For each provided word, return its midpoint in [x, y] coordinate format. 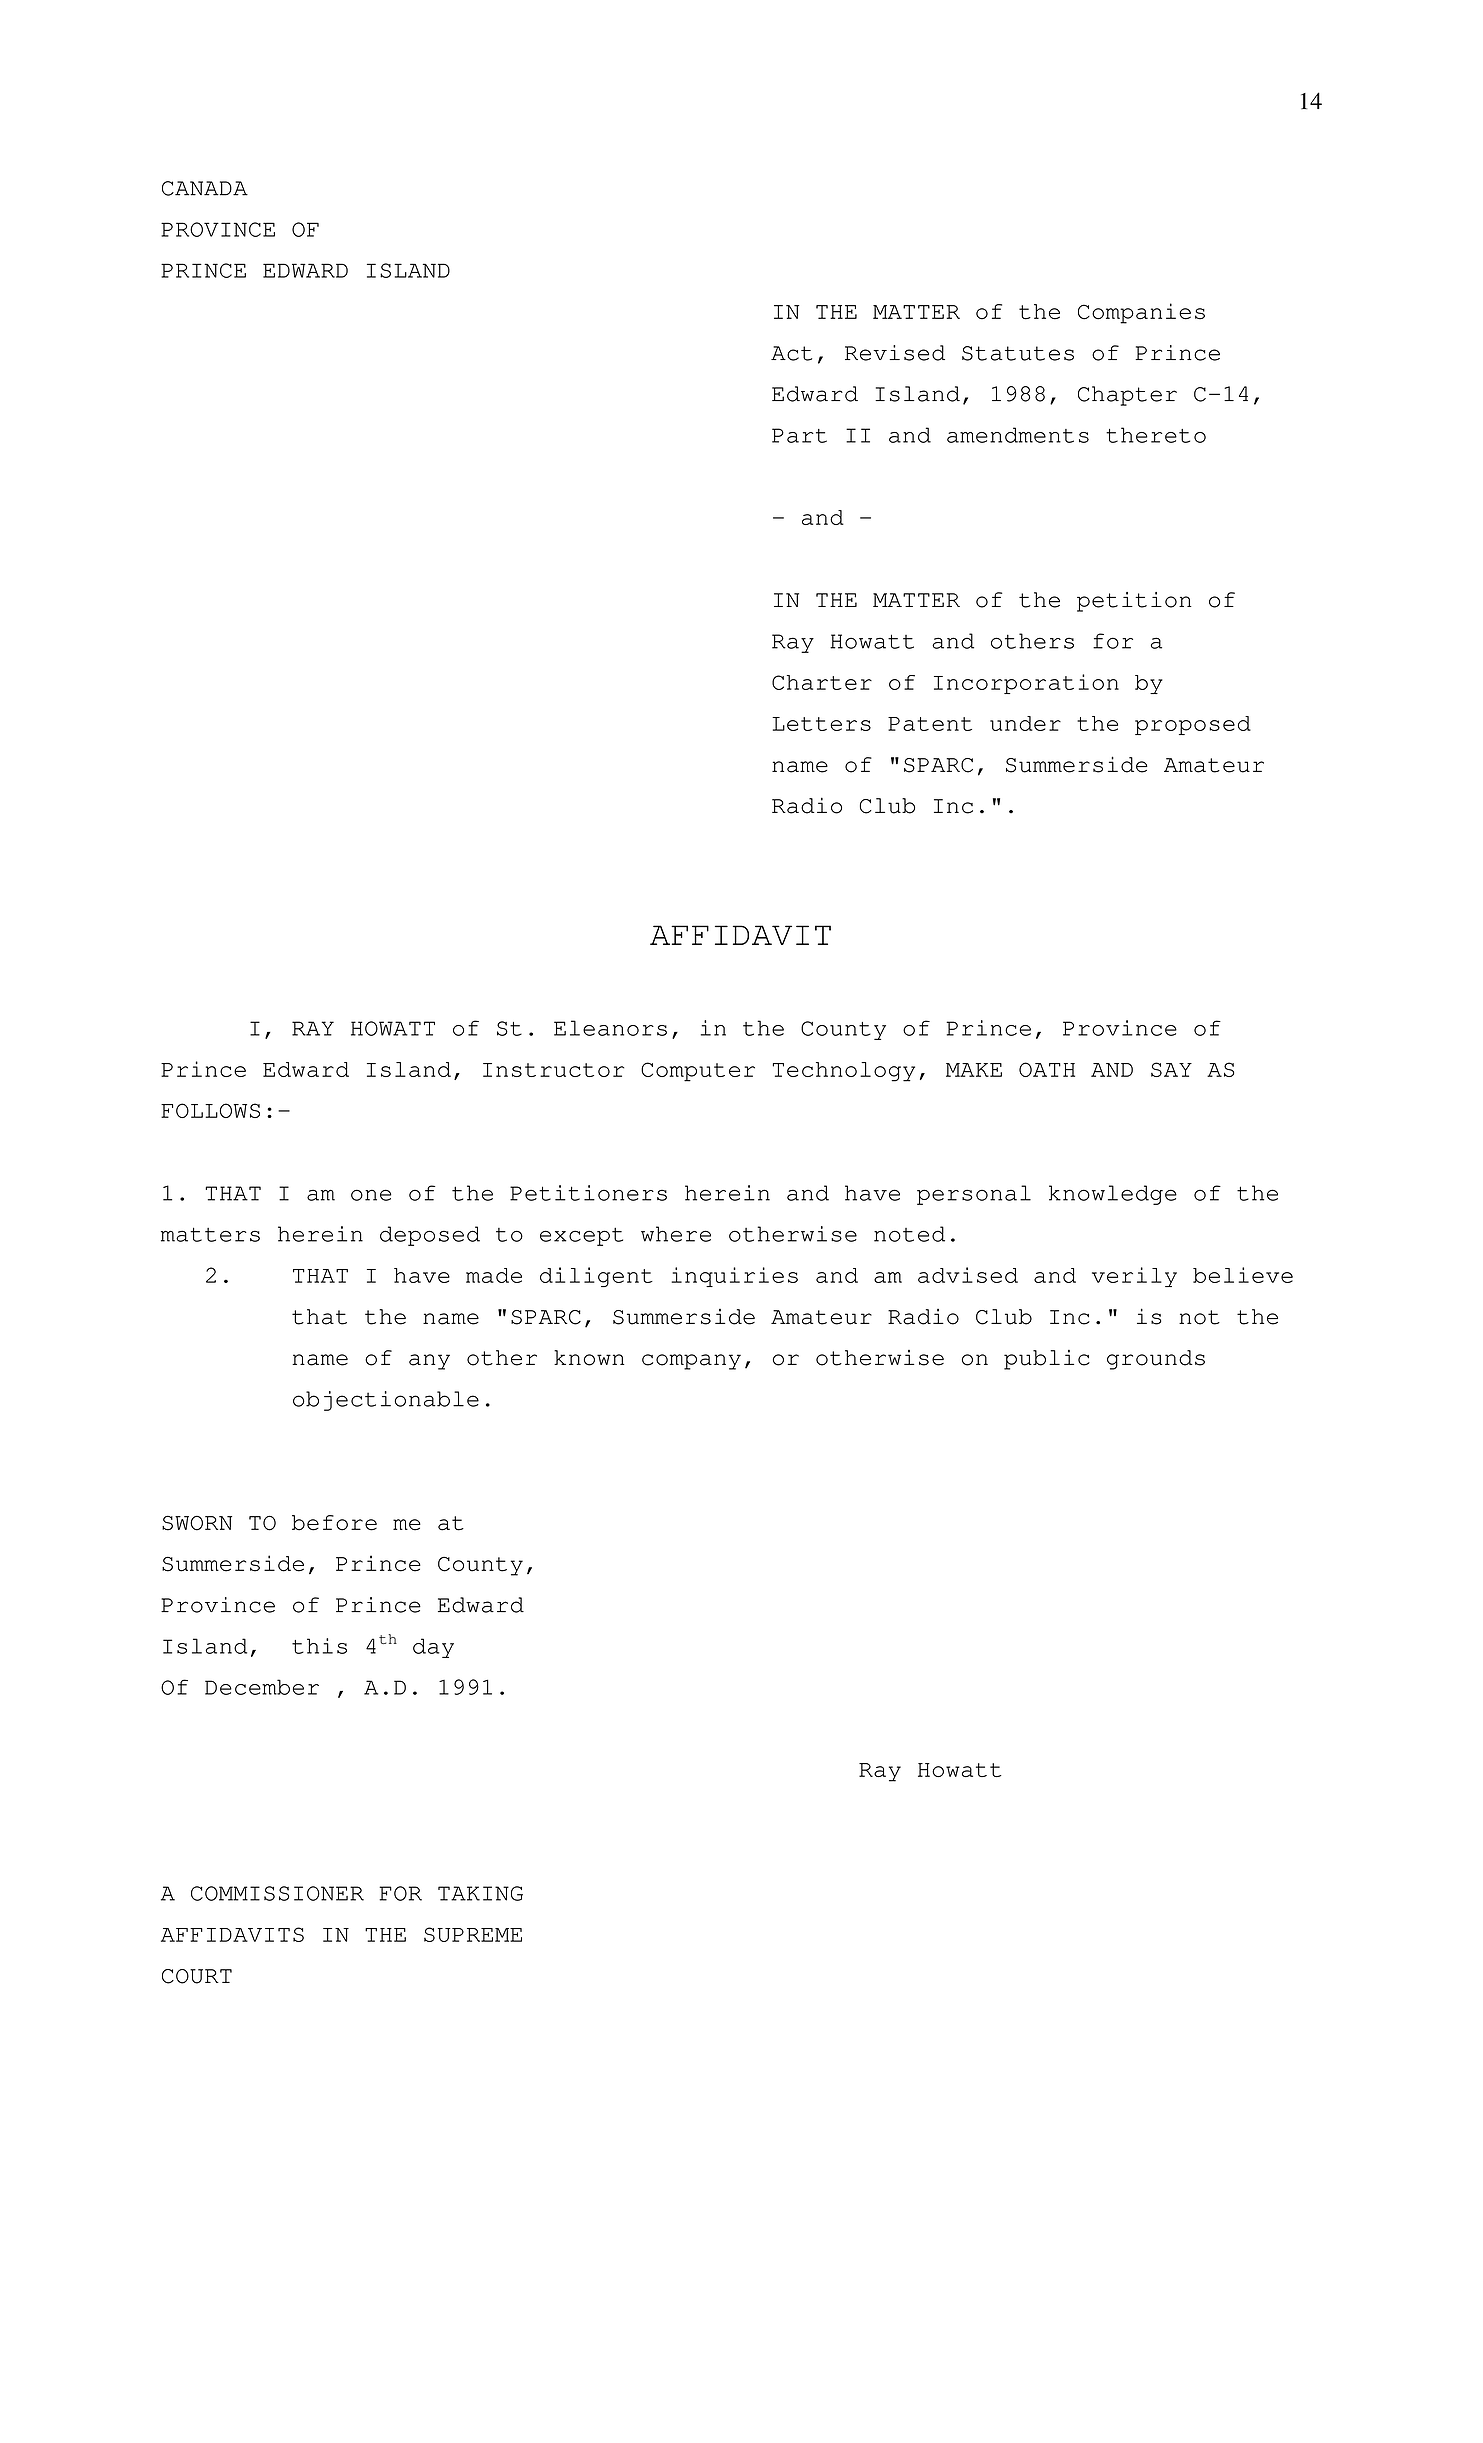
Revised [895, 353]
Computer [698, 1072]
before [334, 1523]
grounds [1156, 1360]
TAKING [480, 1893]
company [691, 1362]
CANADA [205, 188]
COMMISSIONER [277, 1893]
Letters [821, 724]
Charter [822, 682]
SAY [1171, 1069]
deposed [430, 1236]
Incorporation [1026, 684]
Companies [1141, 313]
